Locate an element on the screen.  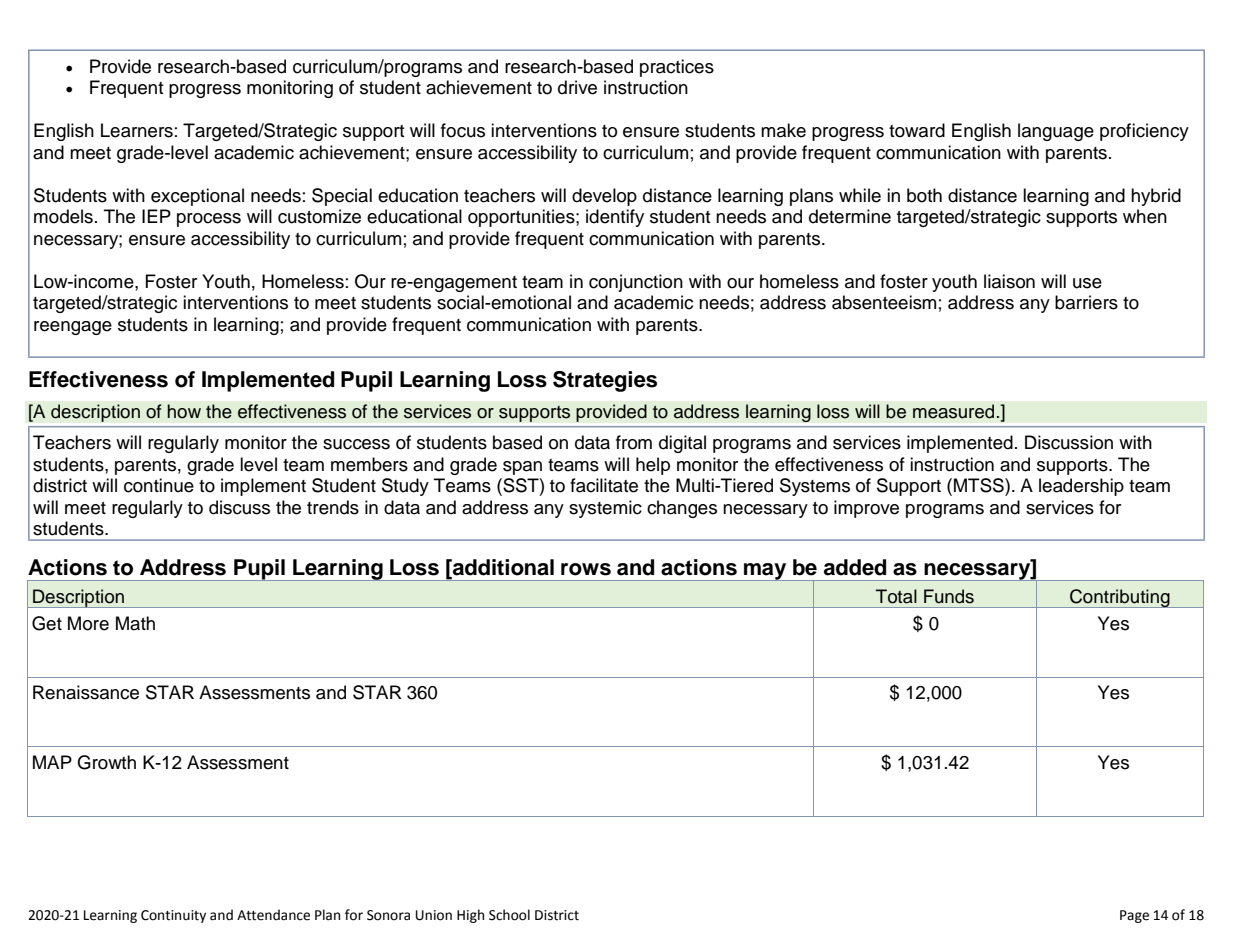
School is located at coordinates (509, 915).
